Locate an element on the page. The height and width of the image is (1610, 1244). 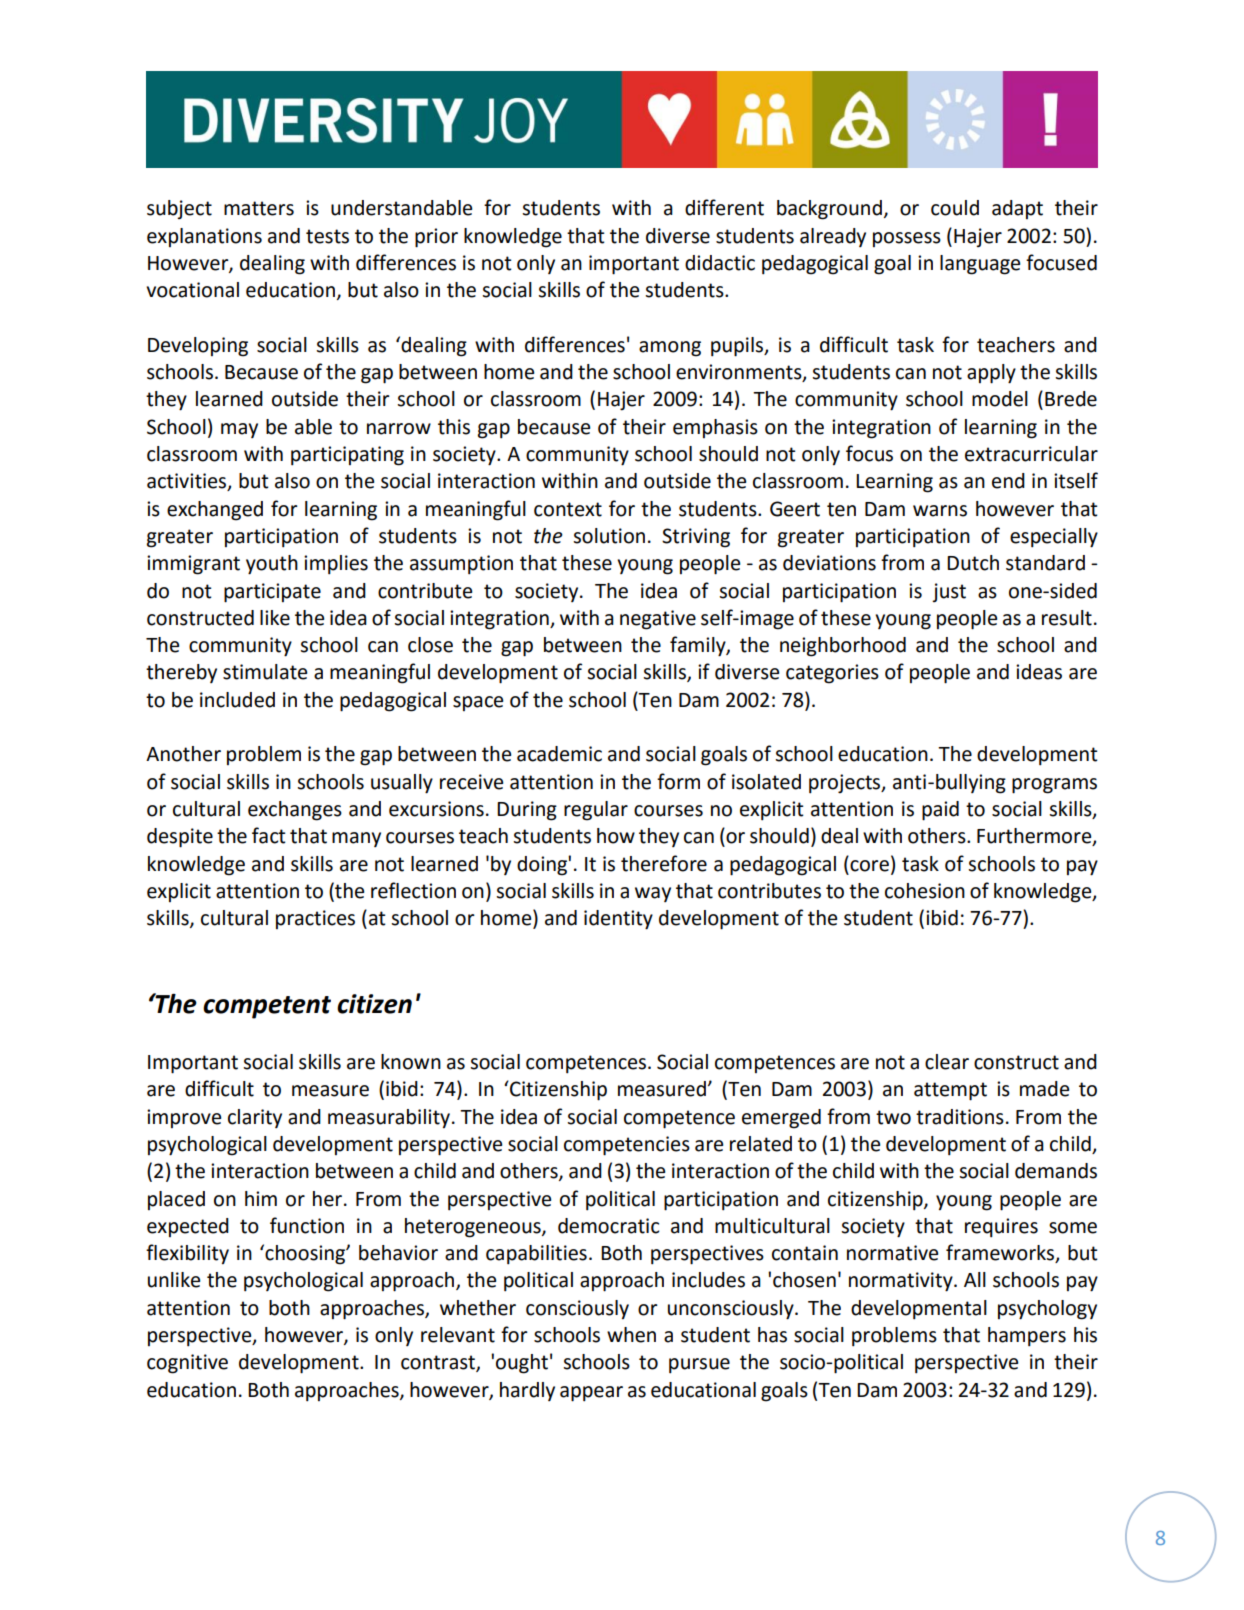
hampers is located at coordinates (1027, 1337).
